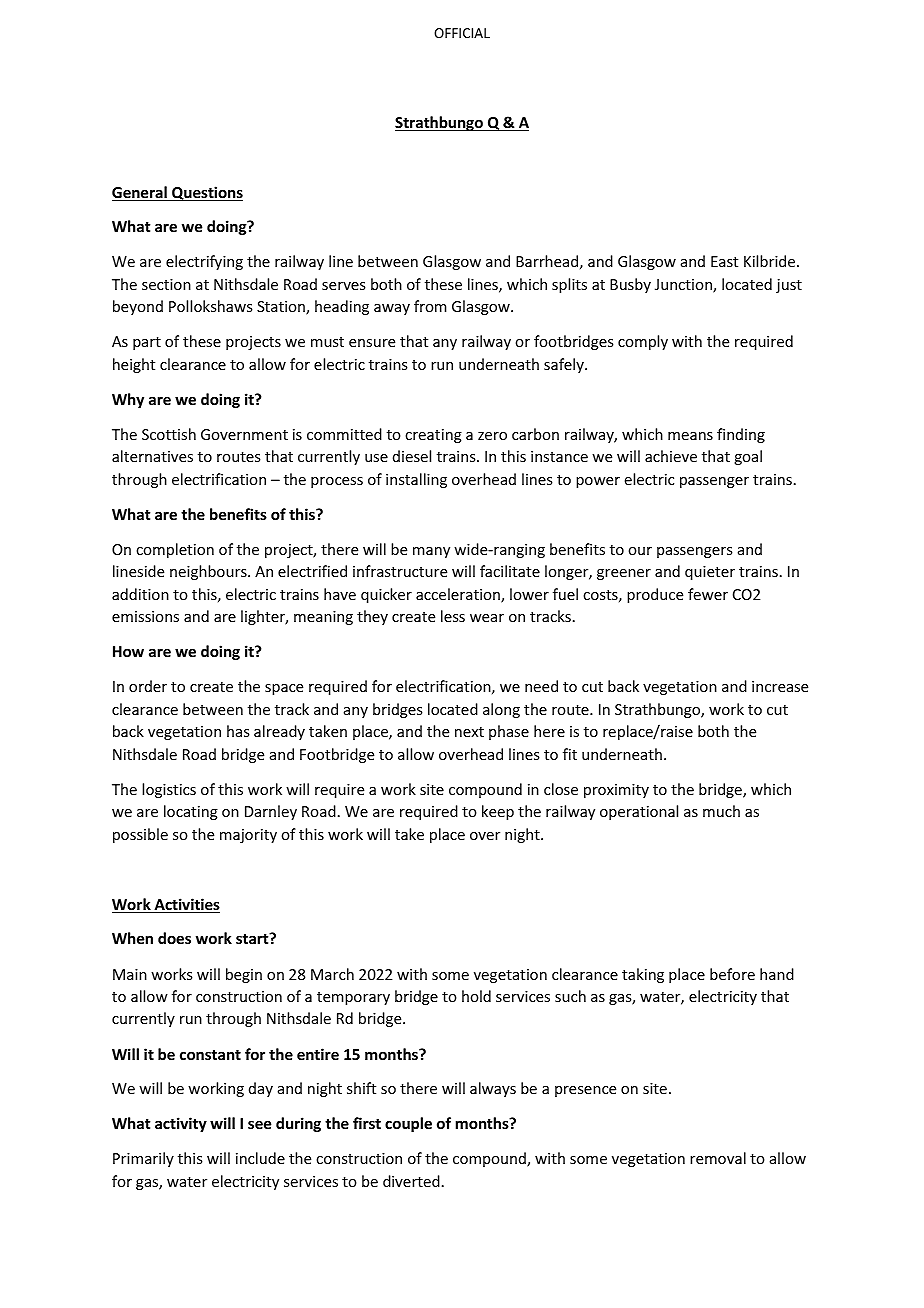 This image has width=924, height=1308. What do you see at coordinates (206, 193) in the image?
I see `Questions` at bounding box center [206, 193].
